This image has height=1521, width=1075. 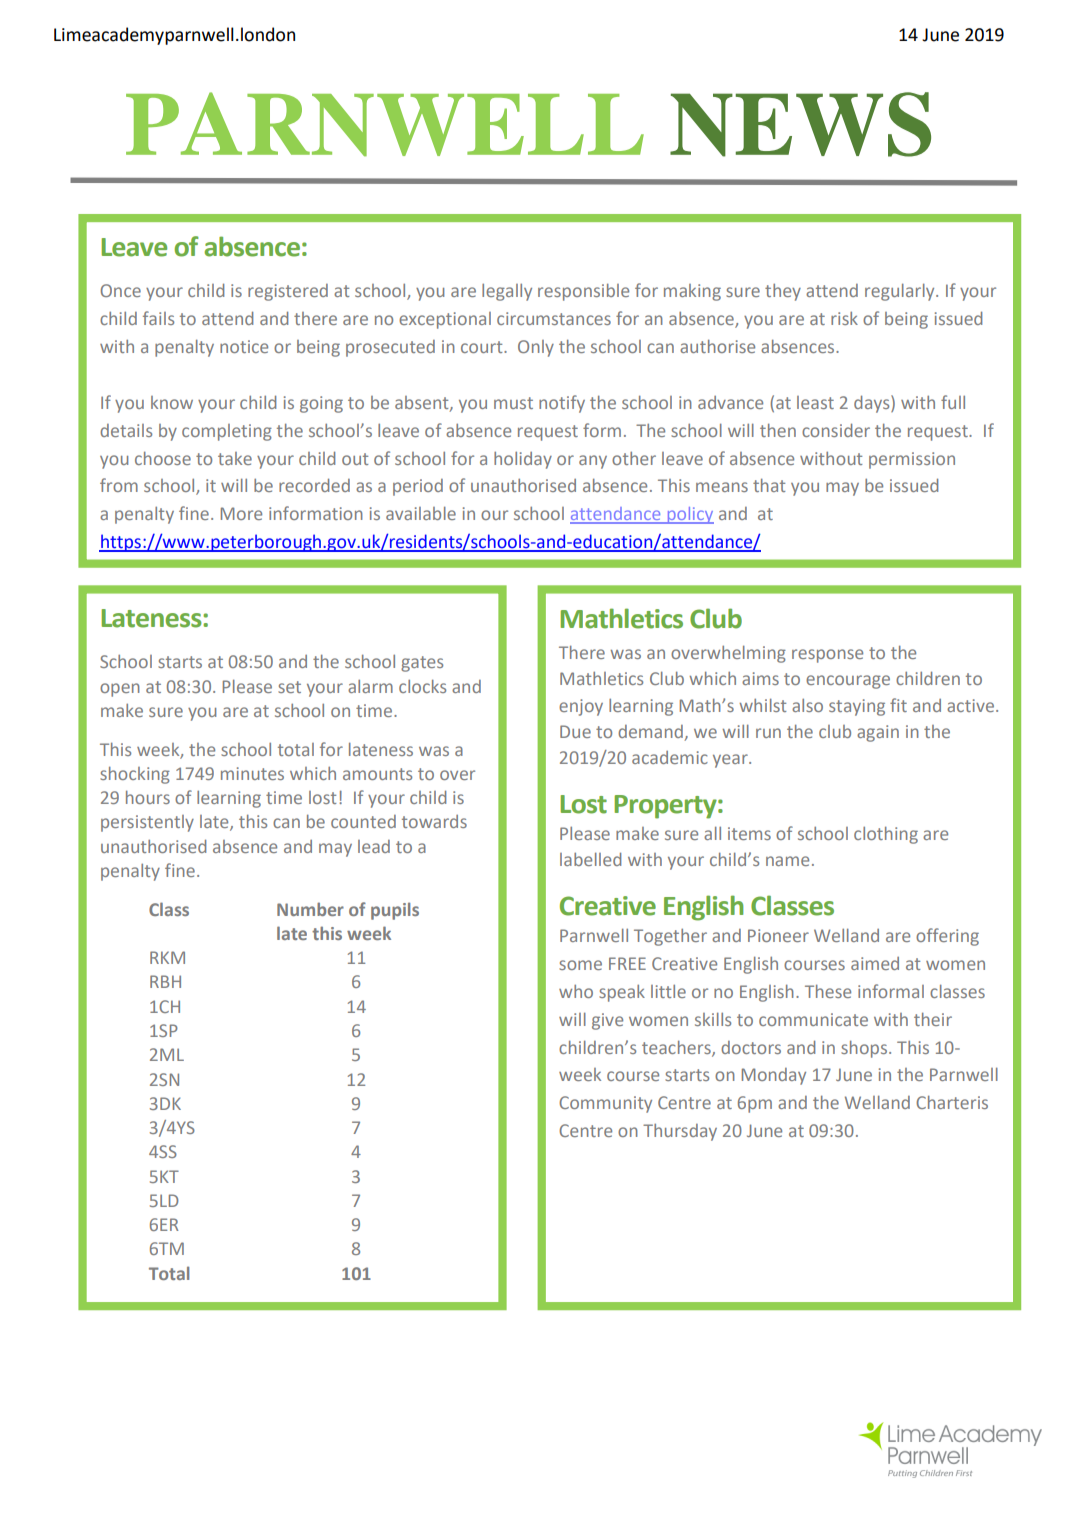 What do you see at coordinates (523, 460) in the image?
I see `holiday` at bounding box center [523, 460].
